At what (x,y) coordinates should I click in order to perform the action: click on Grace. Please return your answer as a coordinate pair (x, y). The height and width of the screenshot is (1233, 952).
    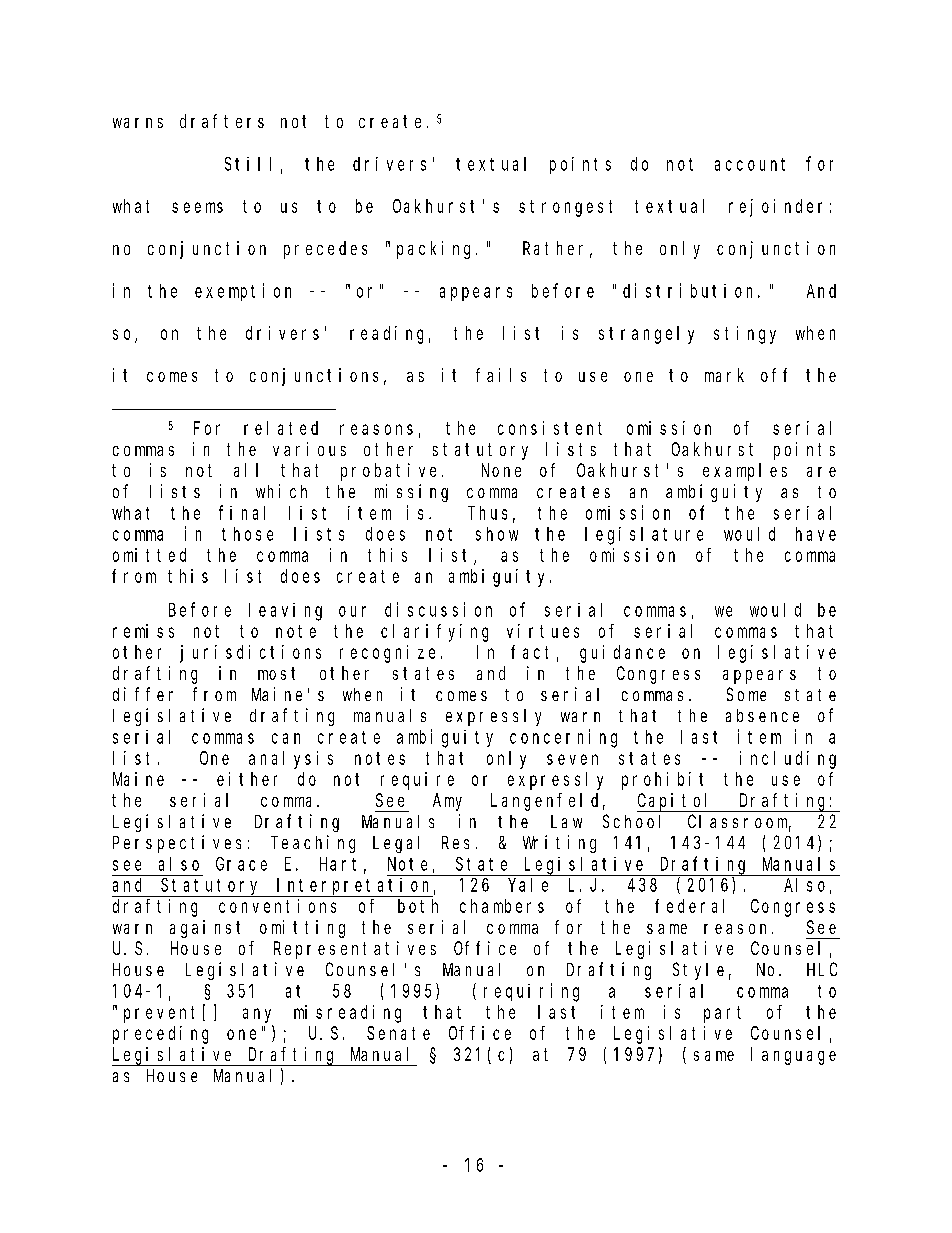
    Looking at the image, I should click on (241, 864).
